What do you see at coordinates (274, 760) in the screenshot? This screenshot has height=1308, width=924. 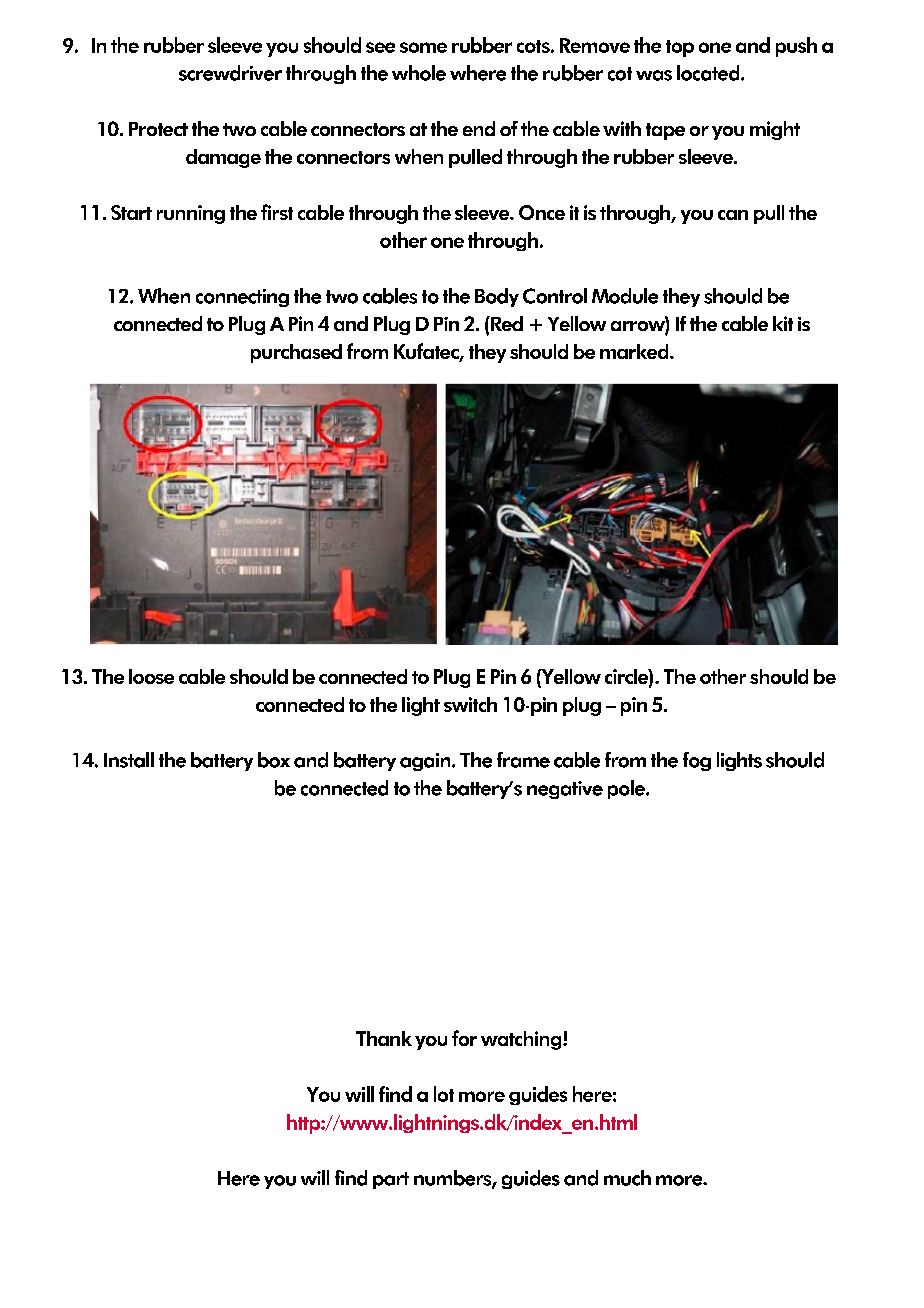 I see `box` at bounding box center [274, 760].
